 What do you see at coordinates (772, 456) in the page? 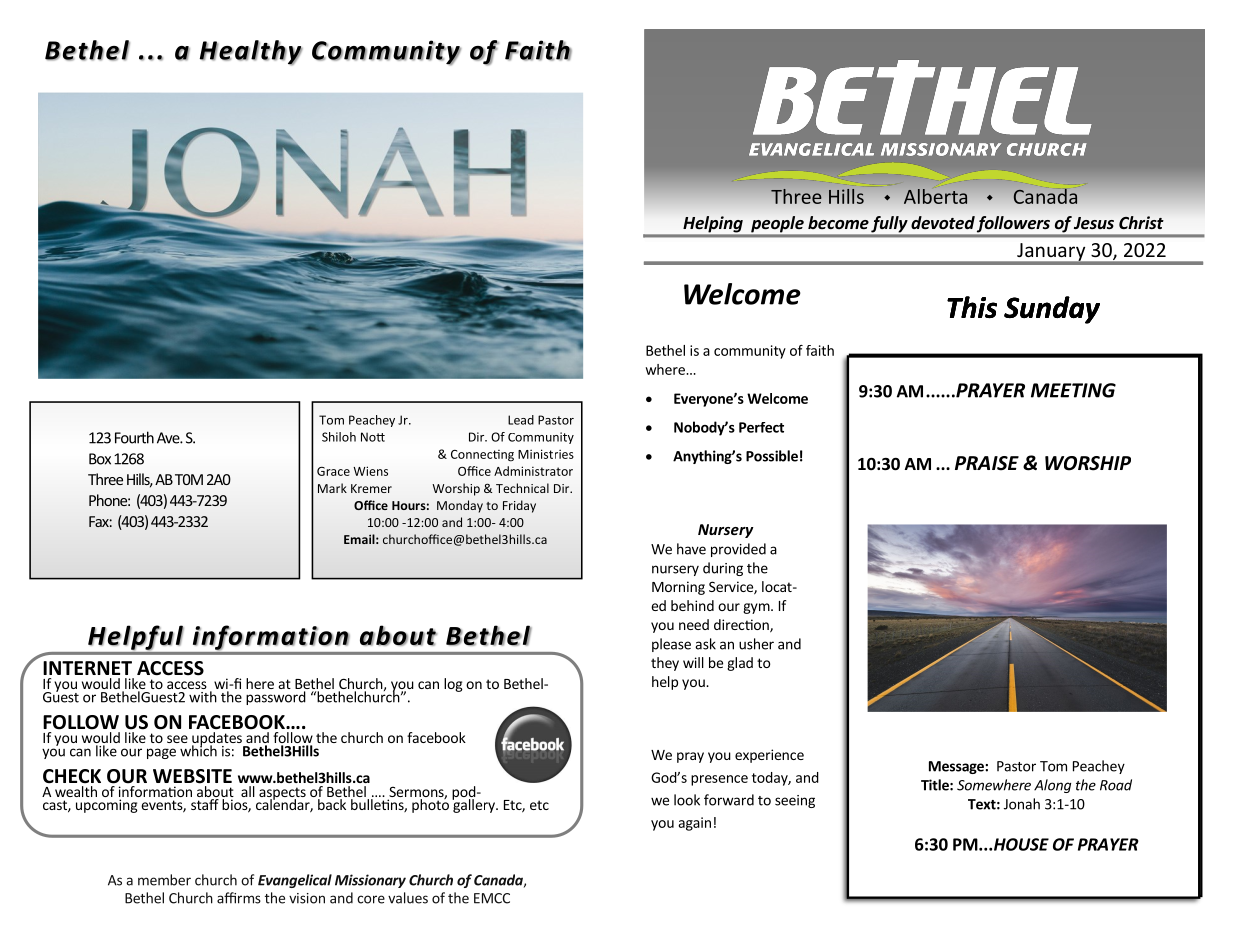
I see `Possible` at bounding box center [772, 456].
